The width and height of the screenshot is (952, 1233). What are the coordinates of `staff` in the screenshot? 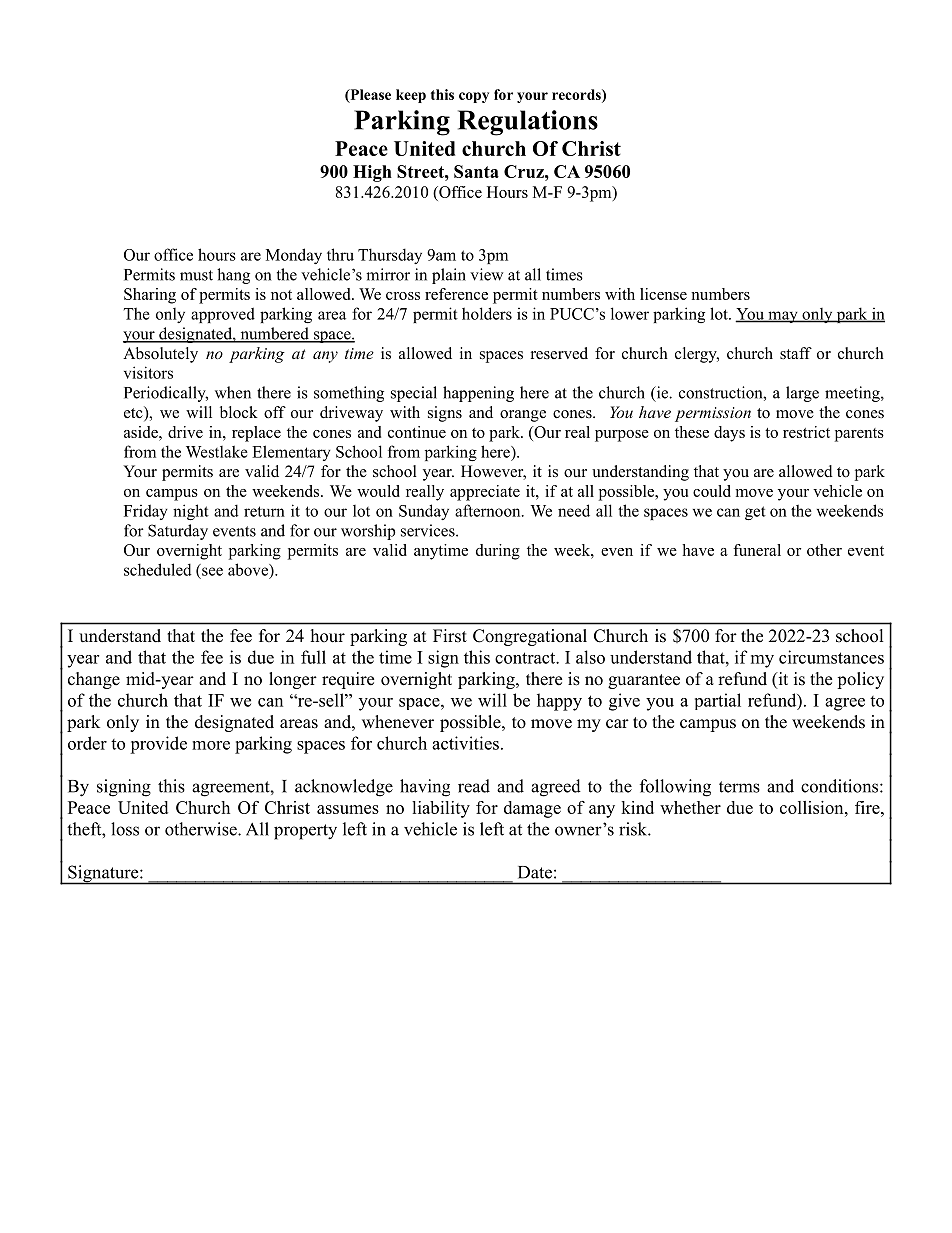 It's located at (796, 353).
